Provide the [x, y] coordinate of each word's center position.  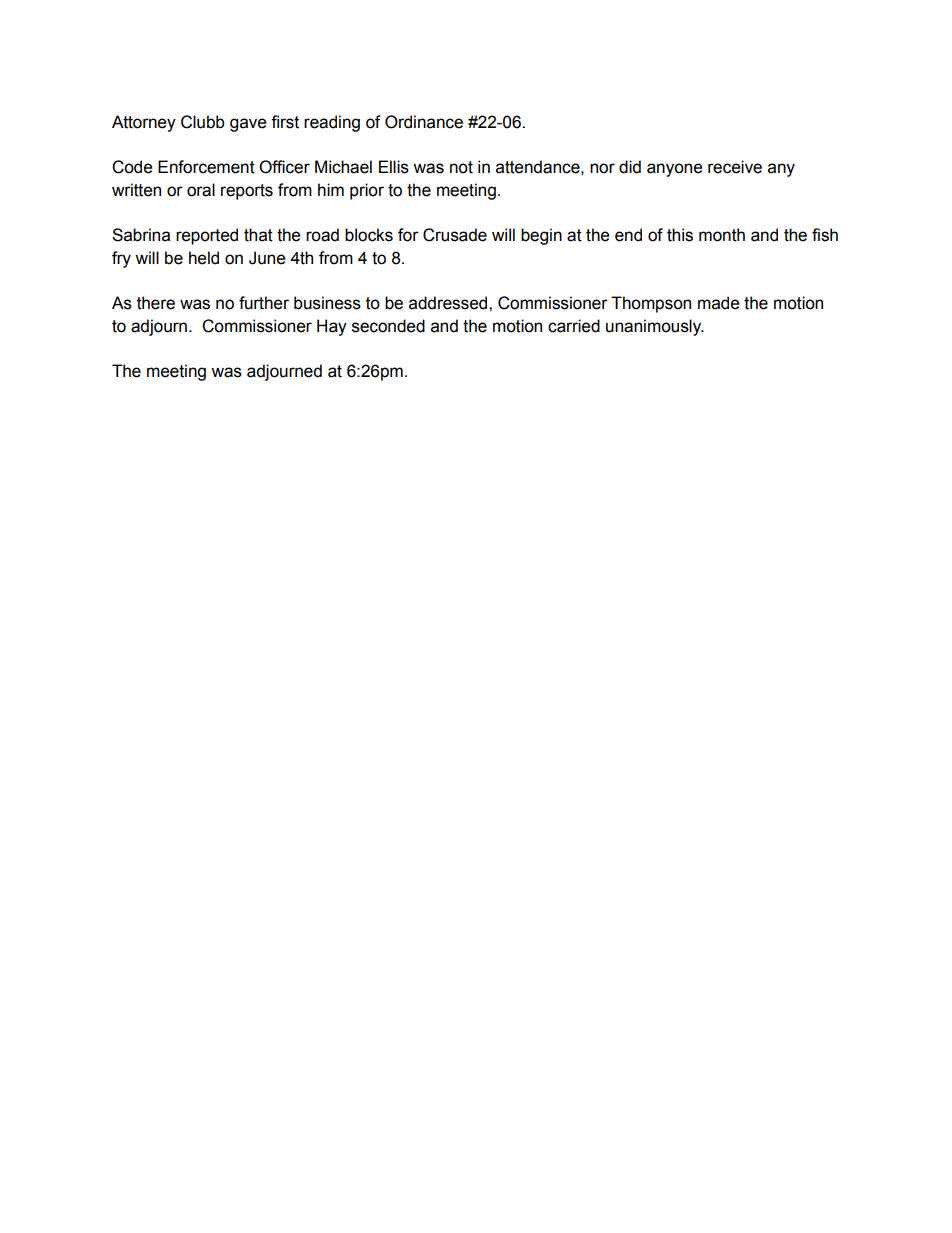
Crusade [455, 235]
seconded [388, 326]
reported [207, 236]
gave [248, 125]
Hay [332, 327]
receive [735, 167]
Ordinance [424, 122]
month [722, 235]
